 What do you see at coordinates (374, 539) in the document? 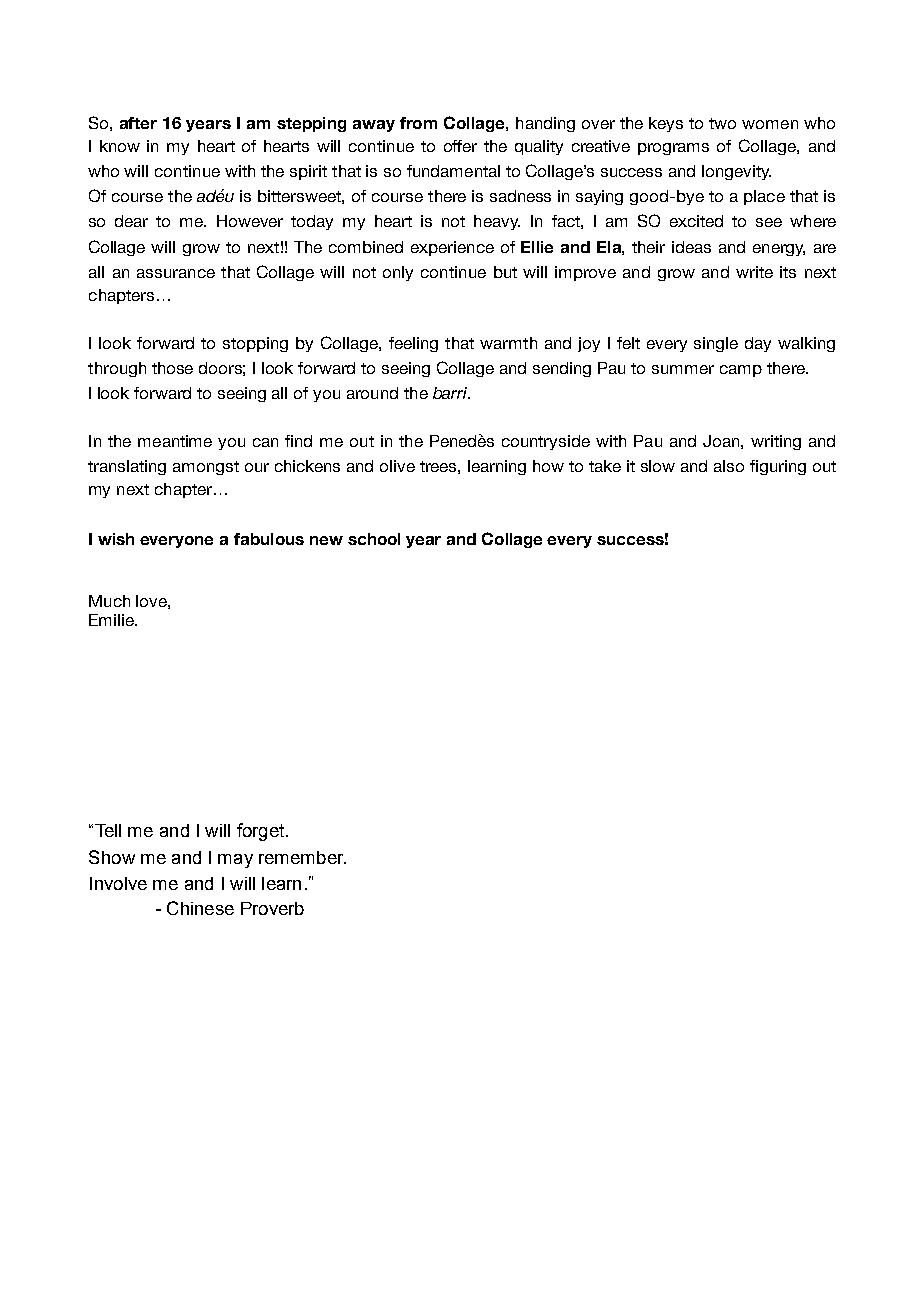
I see `school` at bounding box center [374, 539].
